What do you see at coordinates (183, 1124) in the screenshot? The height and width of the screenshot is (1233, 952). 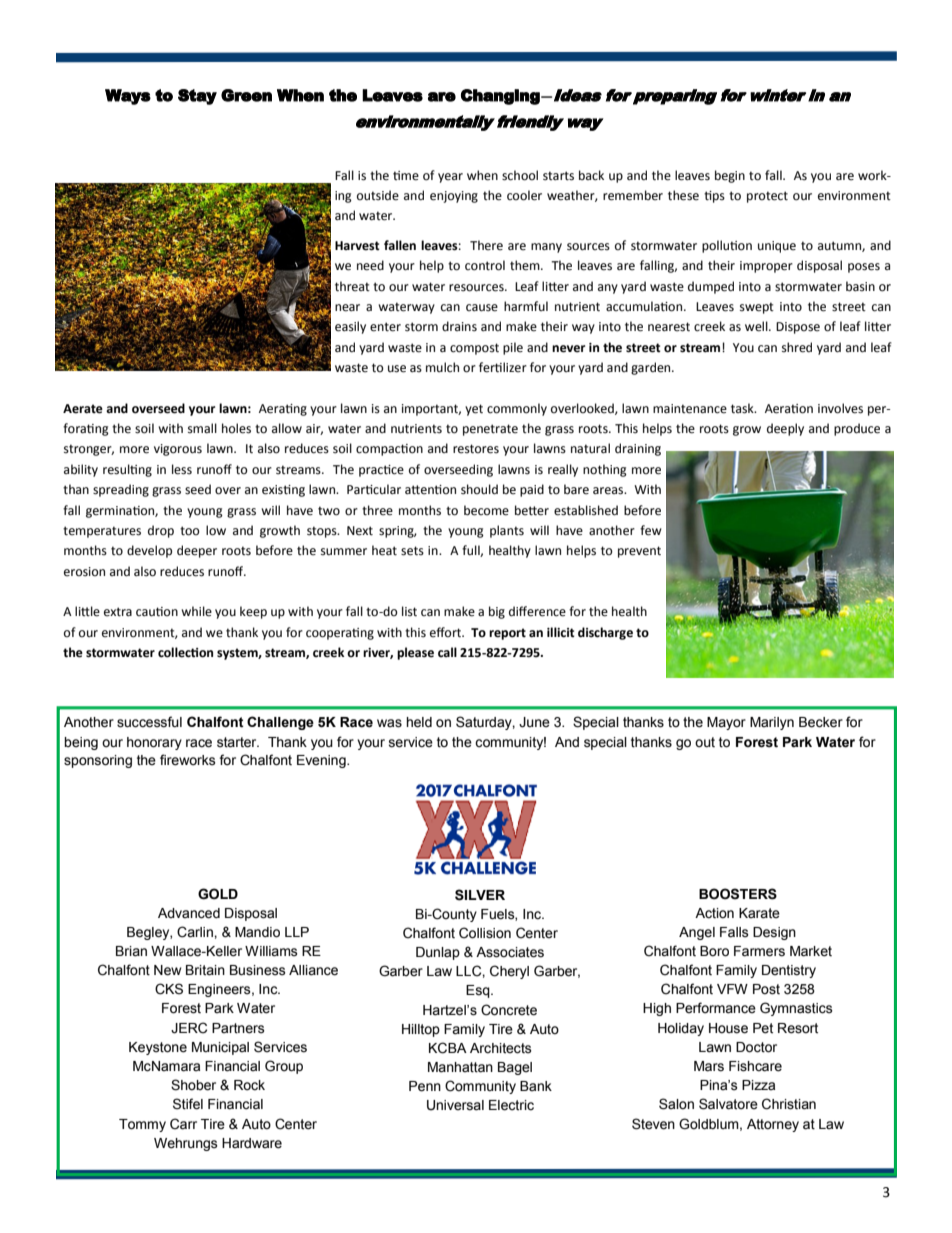 I see `Carr` at bounding box center [183, 1124].
